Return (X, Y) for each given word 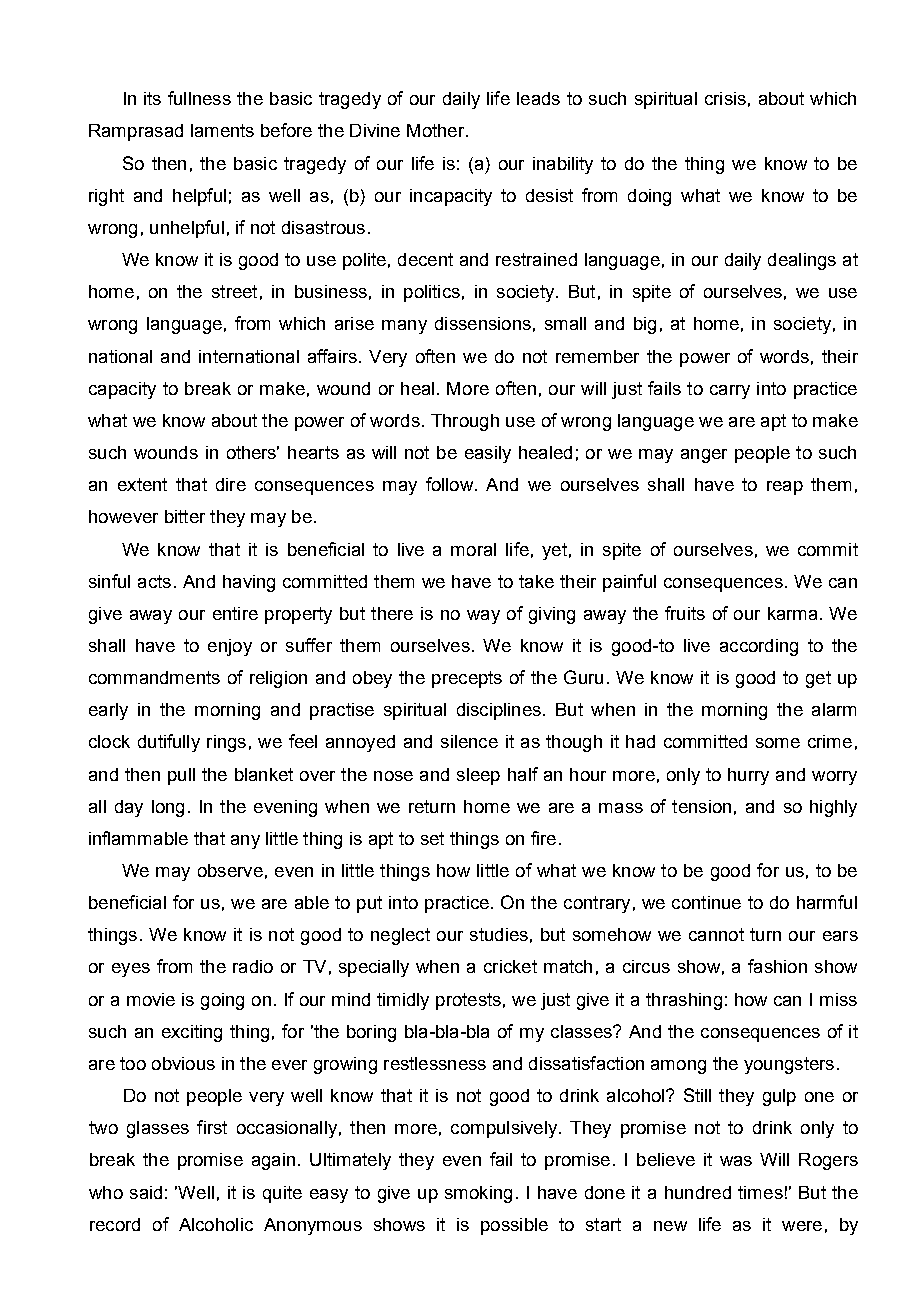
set (432, 838)
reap (785, 488)
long (168, 808)
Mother (437, 130)
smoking (478, 1194)
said (146, 1192)
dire (231, 484)
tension (701, 806)
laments (222, 130)
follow (449, 484)
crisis (725, 98)
